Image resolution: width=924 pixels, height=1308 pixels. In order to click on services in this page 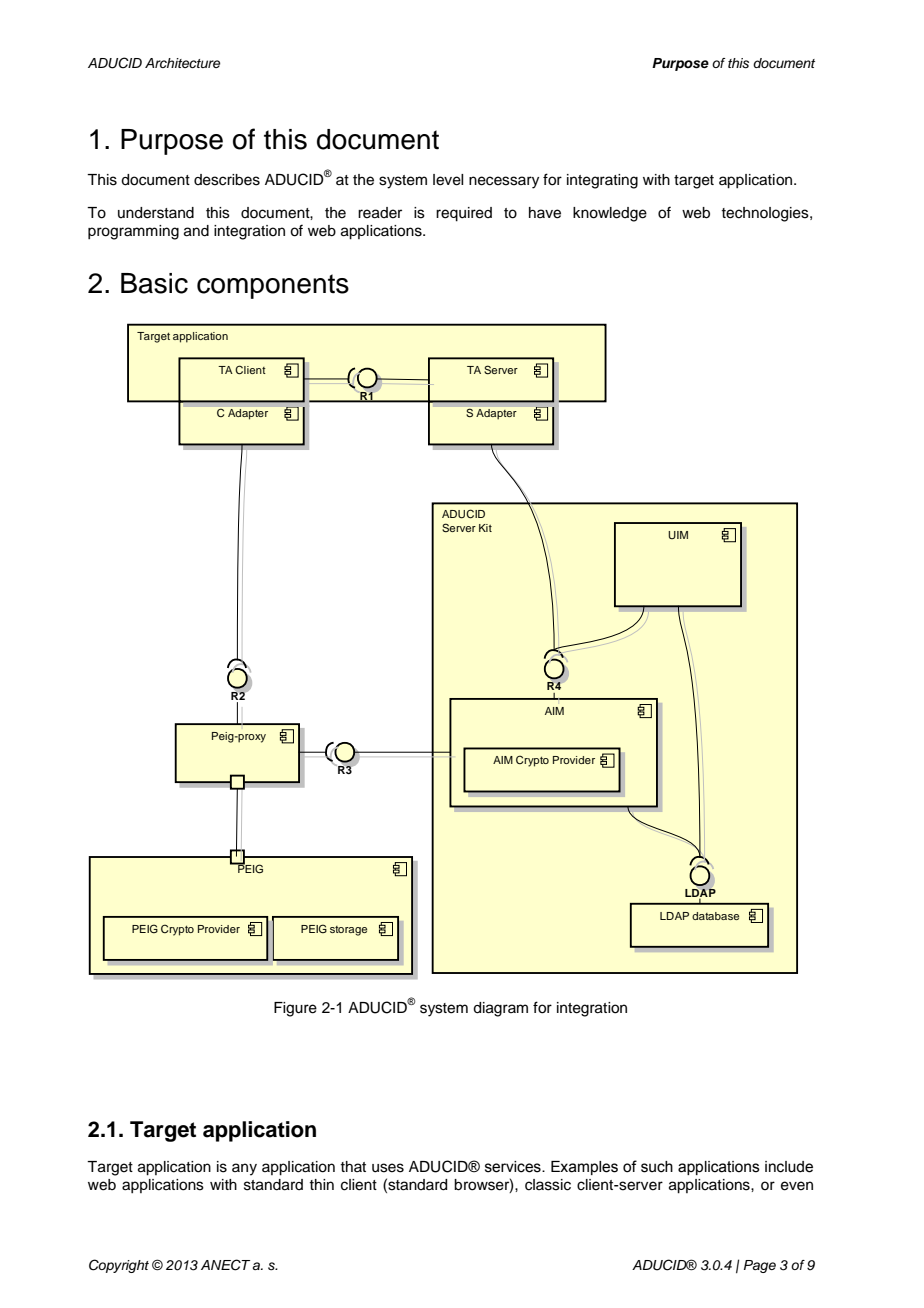, I will do `click(514, 1167)`.
